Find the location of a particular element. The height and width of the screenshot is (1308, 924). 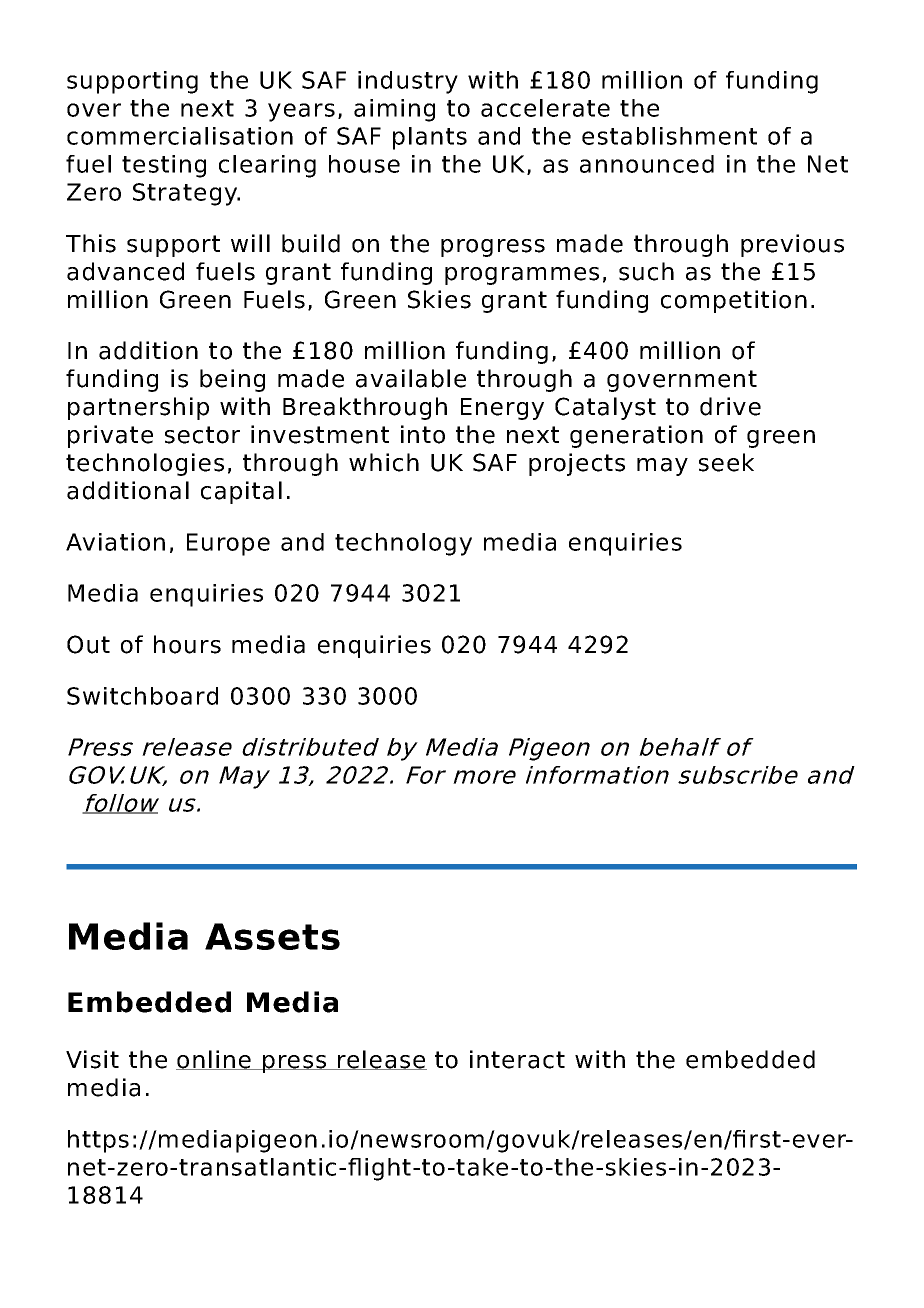

commercialisation is located at coordinates (180, 136).
